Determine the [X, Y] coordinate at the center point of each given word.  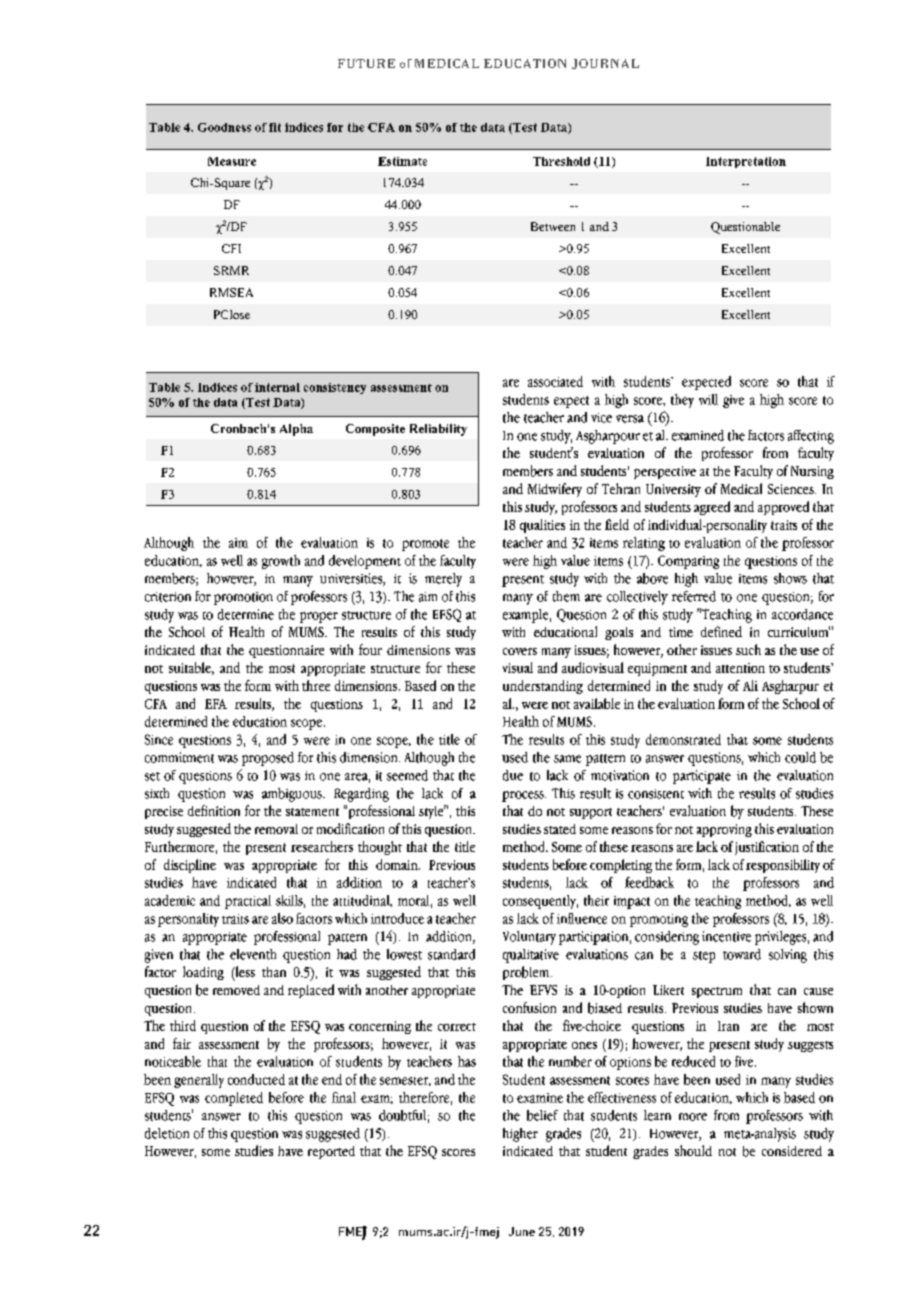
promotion [243, 598]
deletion [167, 1133]
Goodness [224, 127]
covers [520, 651]
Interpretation [746, 162]
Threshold [561, 161]
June [522, 1231]
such [748, 649]
